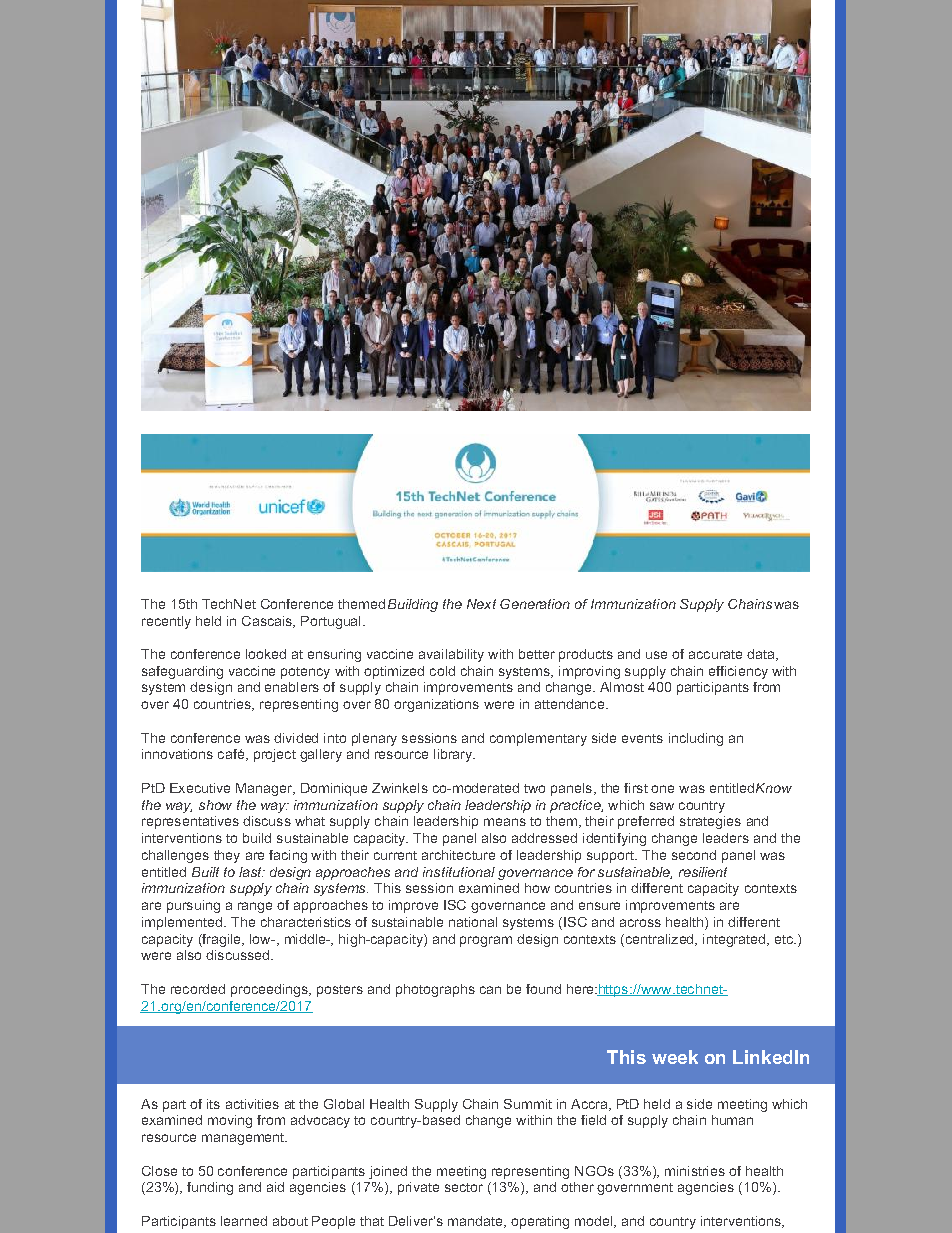 This page has width=952, height=1233. Describe the element at coordinates (715, 654) in the page. I see `accurate` at that location.
